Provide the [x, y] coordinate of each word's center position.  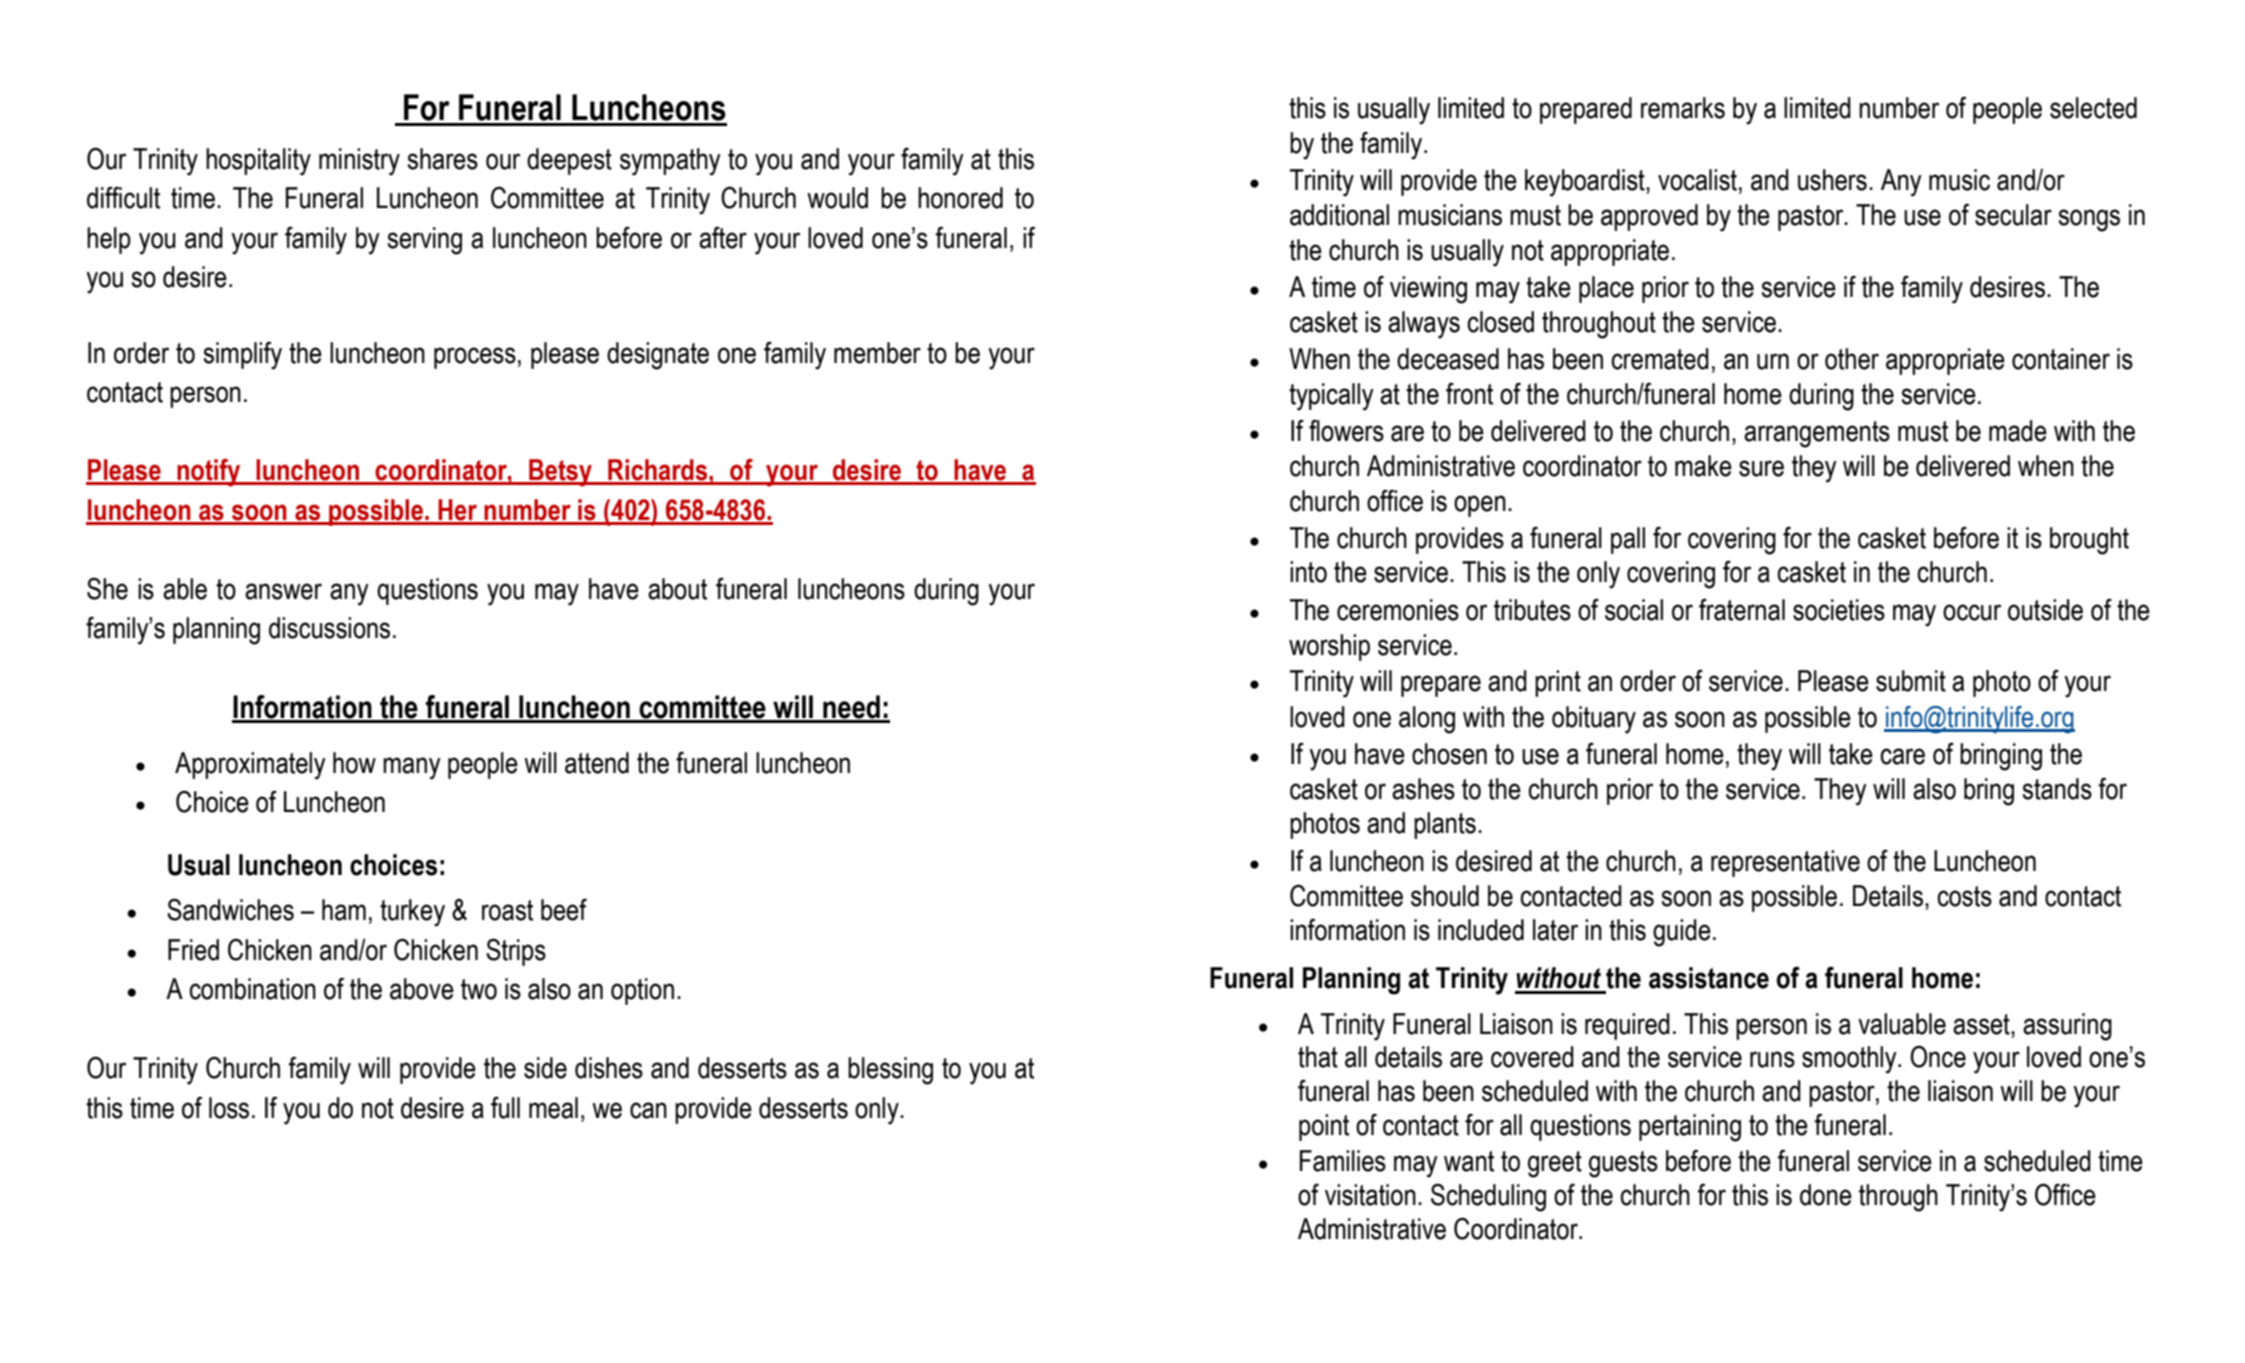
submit [1911, 681]
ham [344, 910]
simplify [243, 356]
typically [1331, 397]
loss [229, 1108]
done [1826, 1195]
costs [1964, 896]
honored [960, 198]
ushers [1832, 180]
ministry [359, 162]
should [1445, 896]
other [1852, 359]
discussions [329, 628]
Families [1343, 1161]
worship [1329, 647]
